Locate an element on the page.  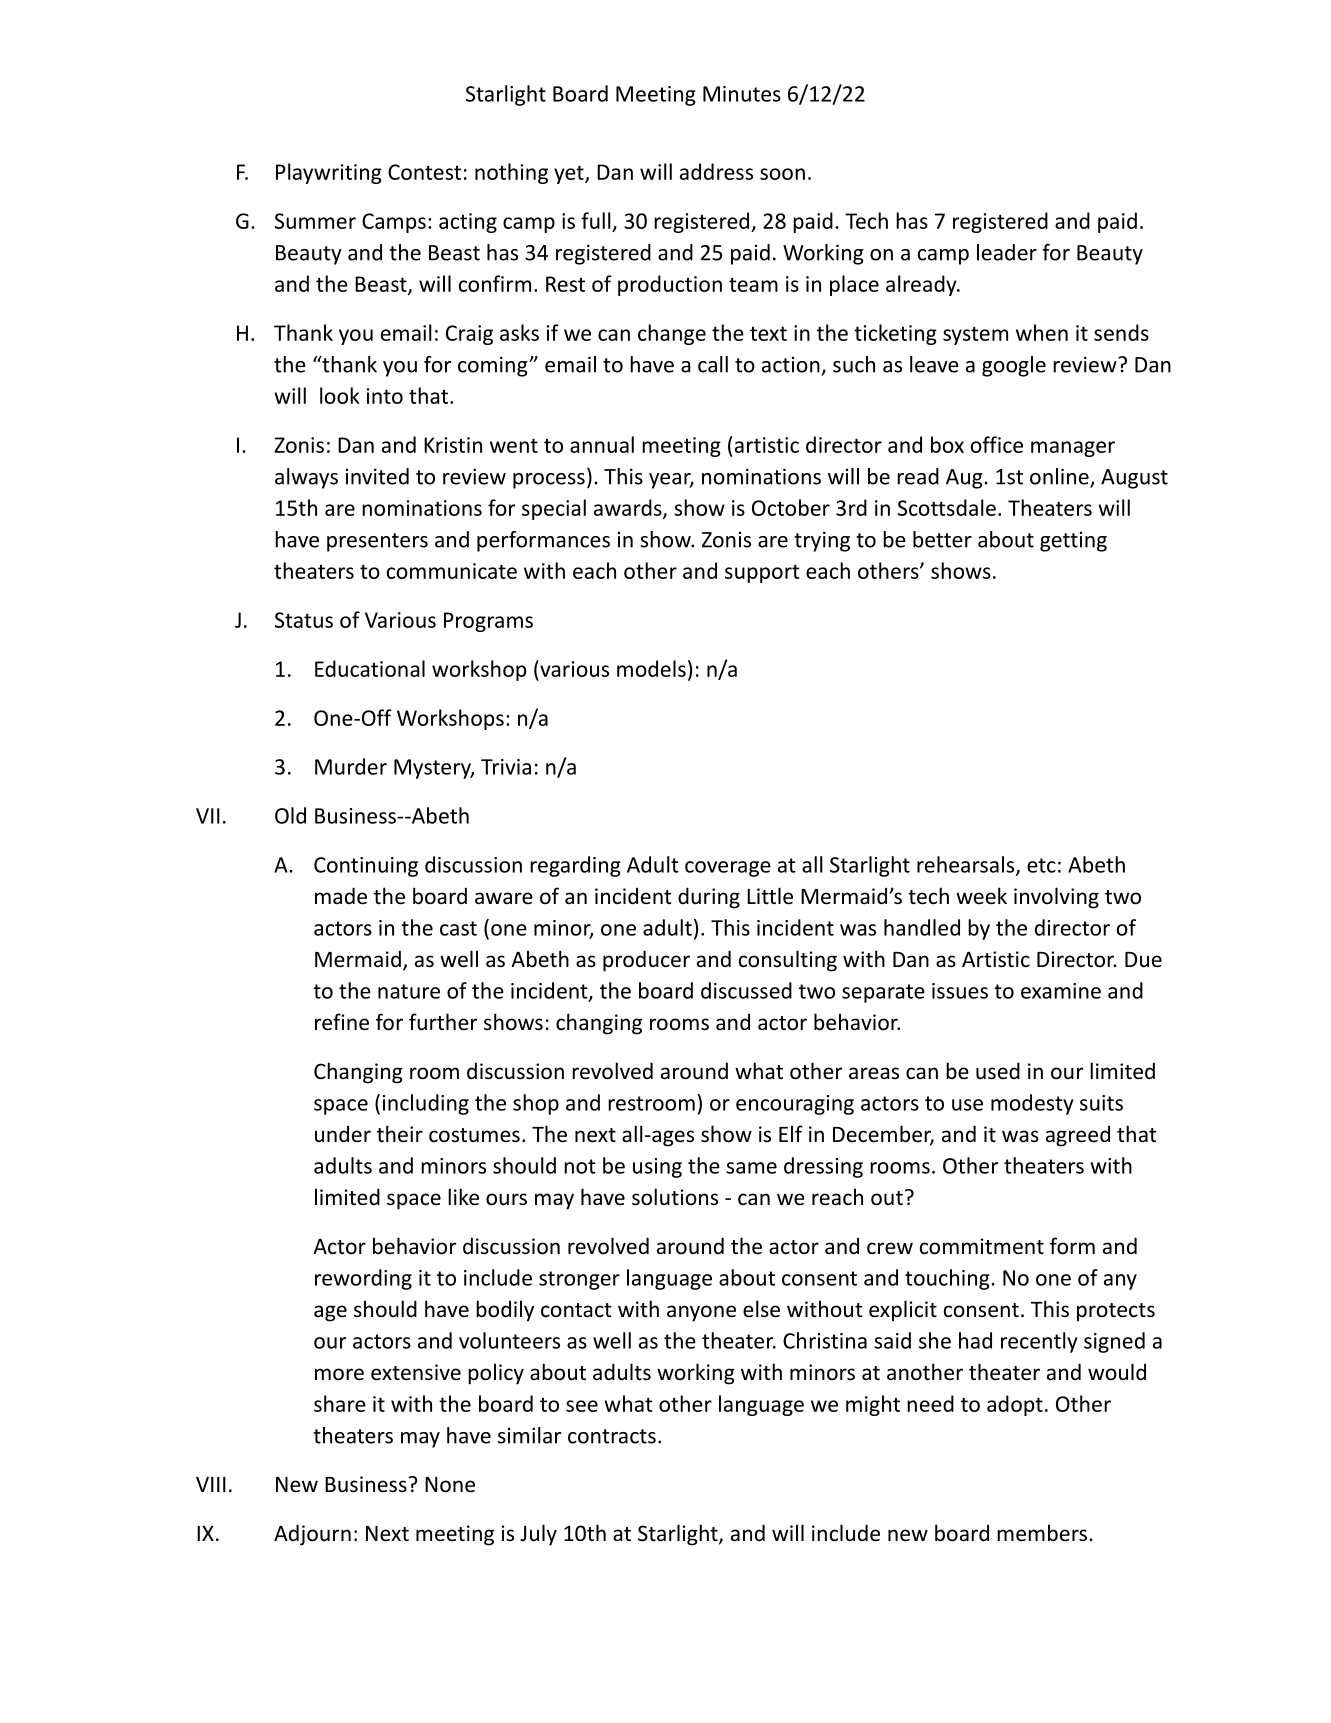
VIII is located at coordinates (211, 1484).
